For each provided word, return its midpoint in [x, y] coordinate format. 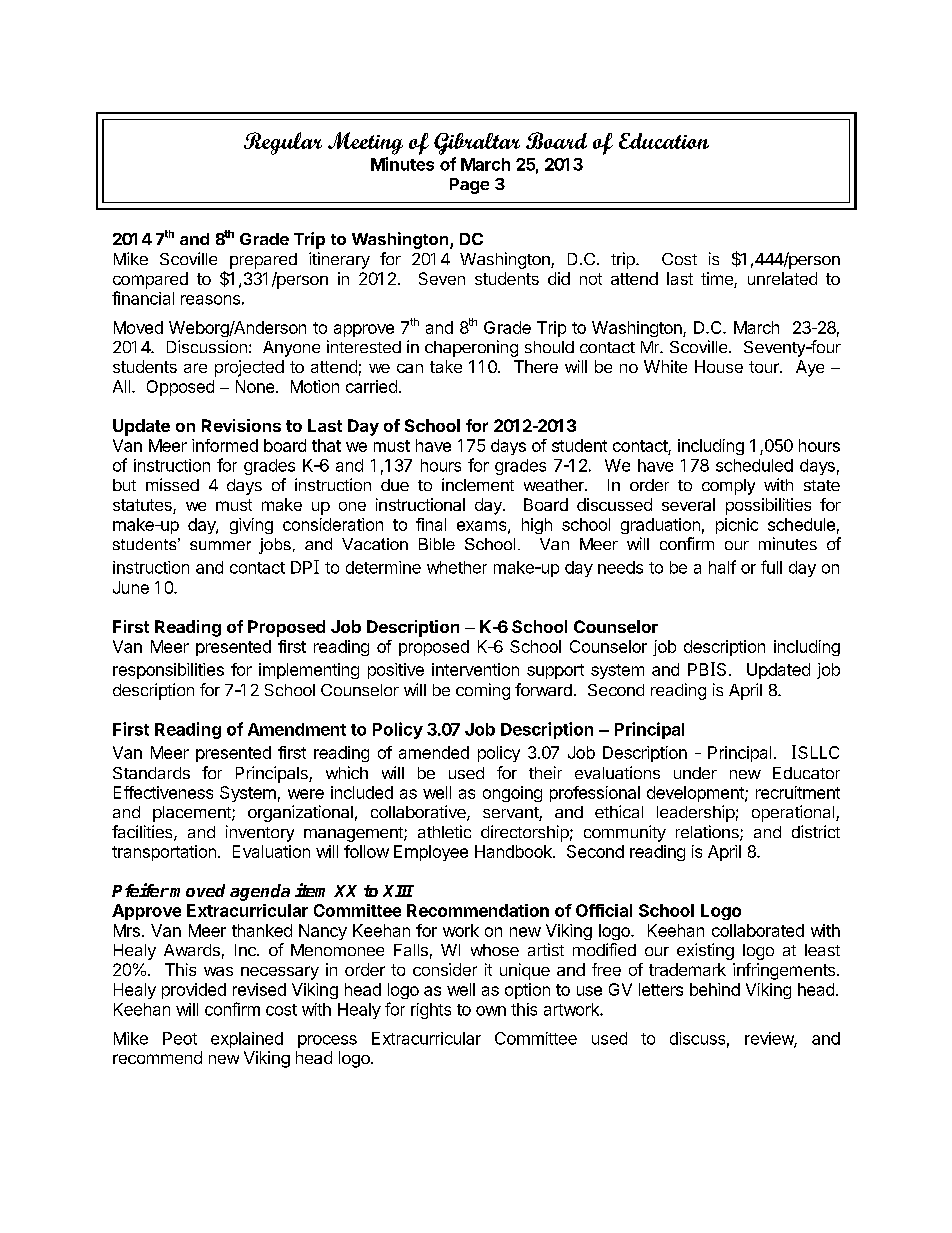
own [491, 1011]
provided [194, 991]
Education [664, 141]
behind [715, 989]
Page [469, 186]
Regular [283, 143]
